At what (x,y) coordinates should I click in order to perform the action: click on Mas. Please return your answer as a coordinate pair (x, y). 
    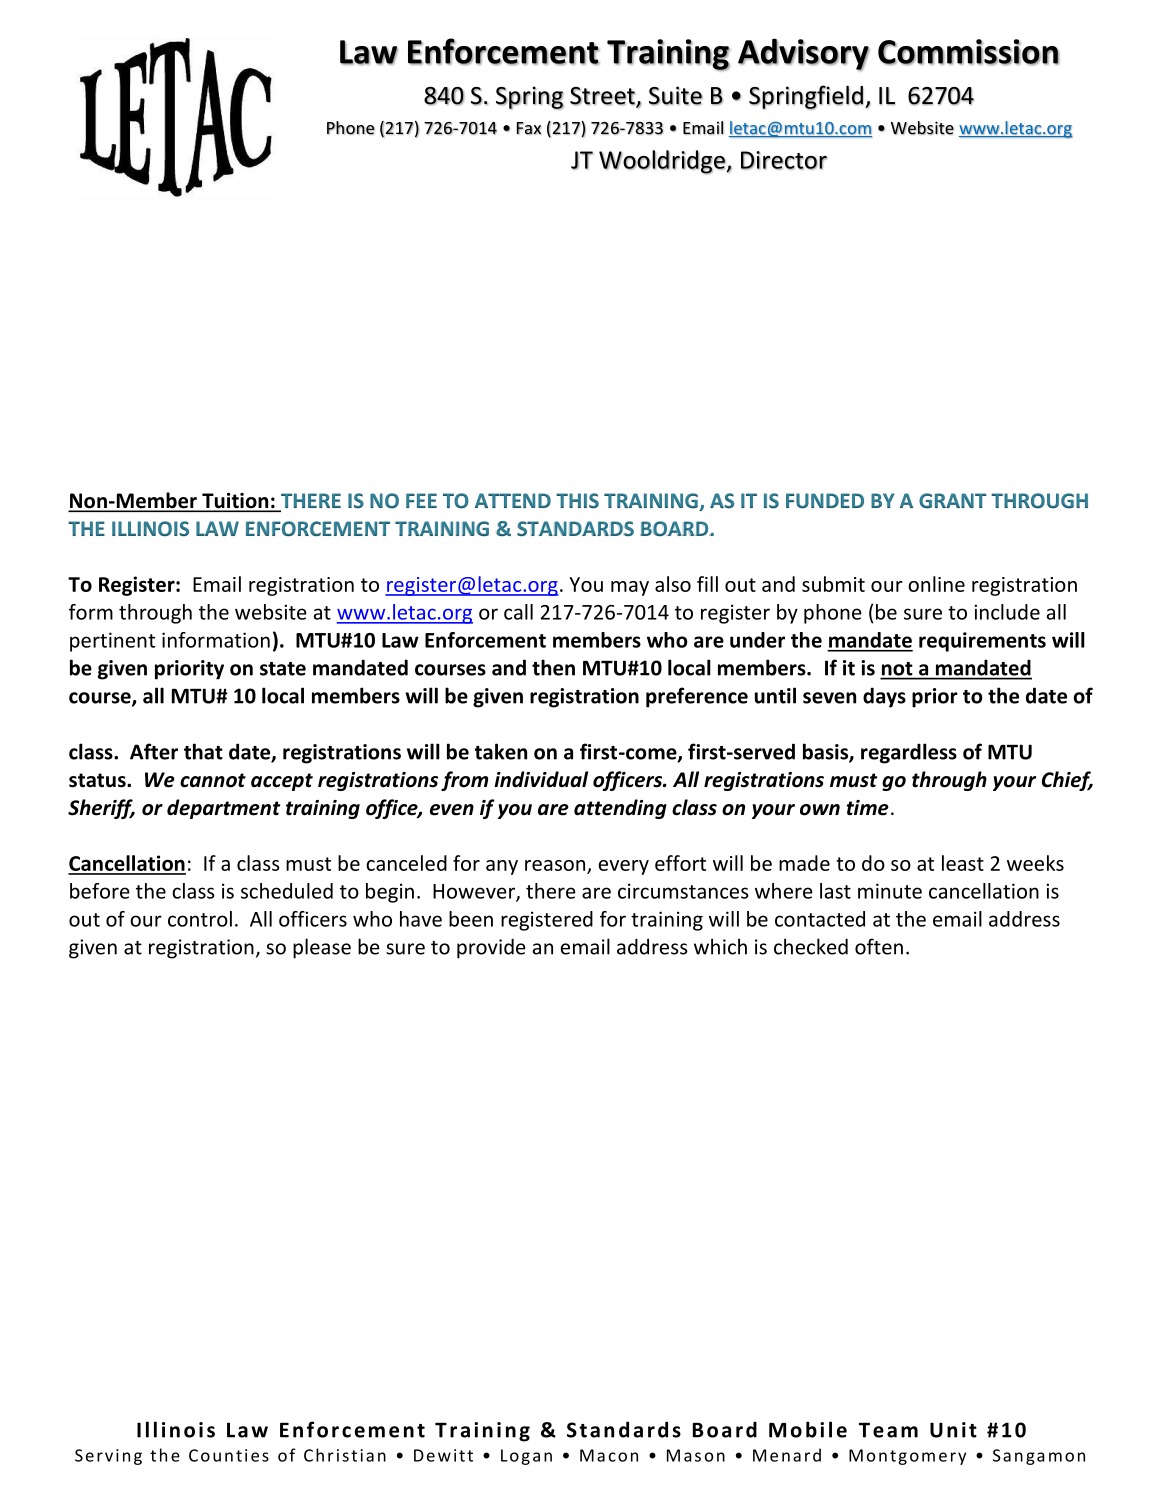
    Looking at the image, I should click on (684, 1455).
